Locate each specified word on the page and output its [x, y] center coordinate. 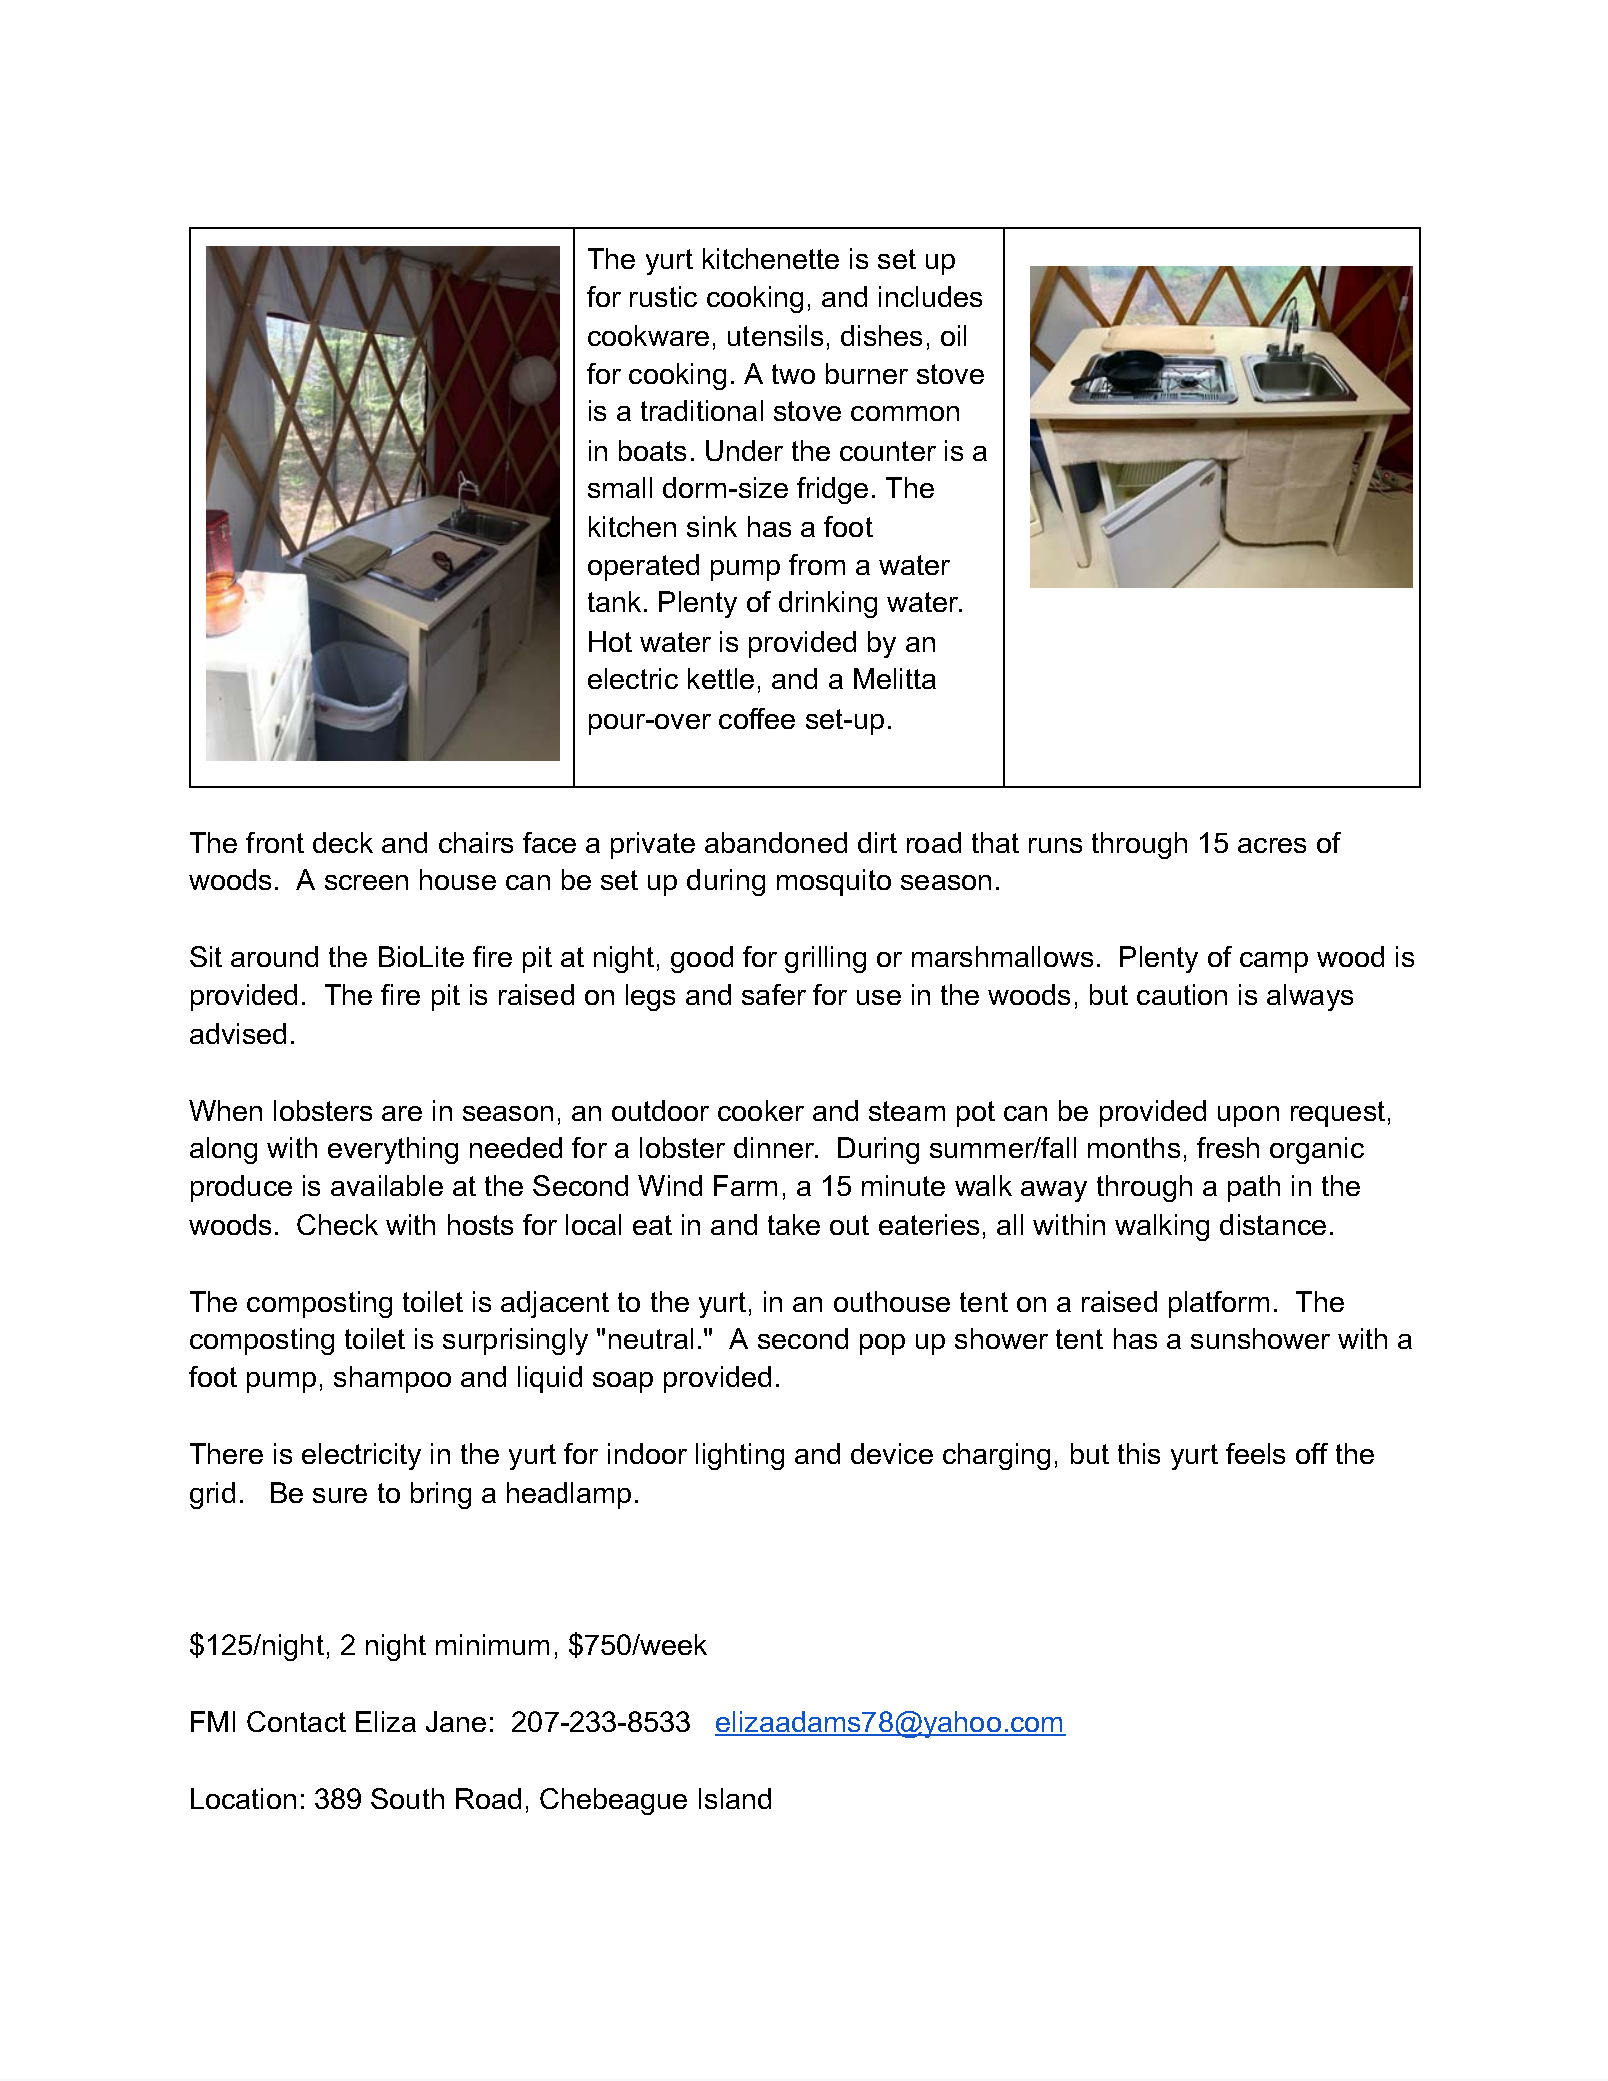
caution [1182, 994]
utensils [775, 335]
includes [930, 296]
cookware [648, 335]
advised [238, 1033]
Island [735, 1798]
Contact [296, 1721]
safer [774, 994]
